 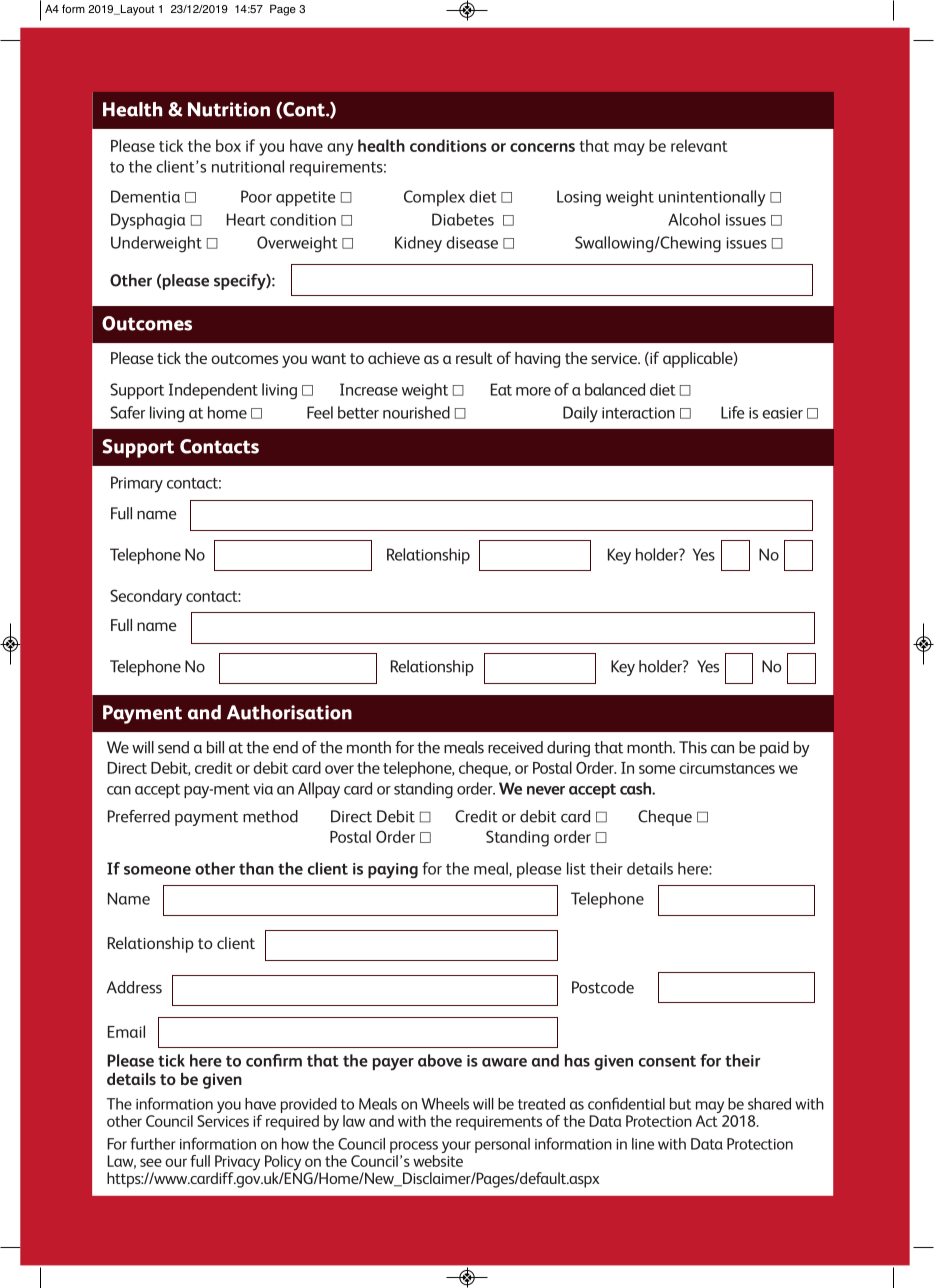 What do you see at coordinates (146, 597) in the screenshot?
I see `Secondary` at bounding box center [146, 597].
